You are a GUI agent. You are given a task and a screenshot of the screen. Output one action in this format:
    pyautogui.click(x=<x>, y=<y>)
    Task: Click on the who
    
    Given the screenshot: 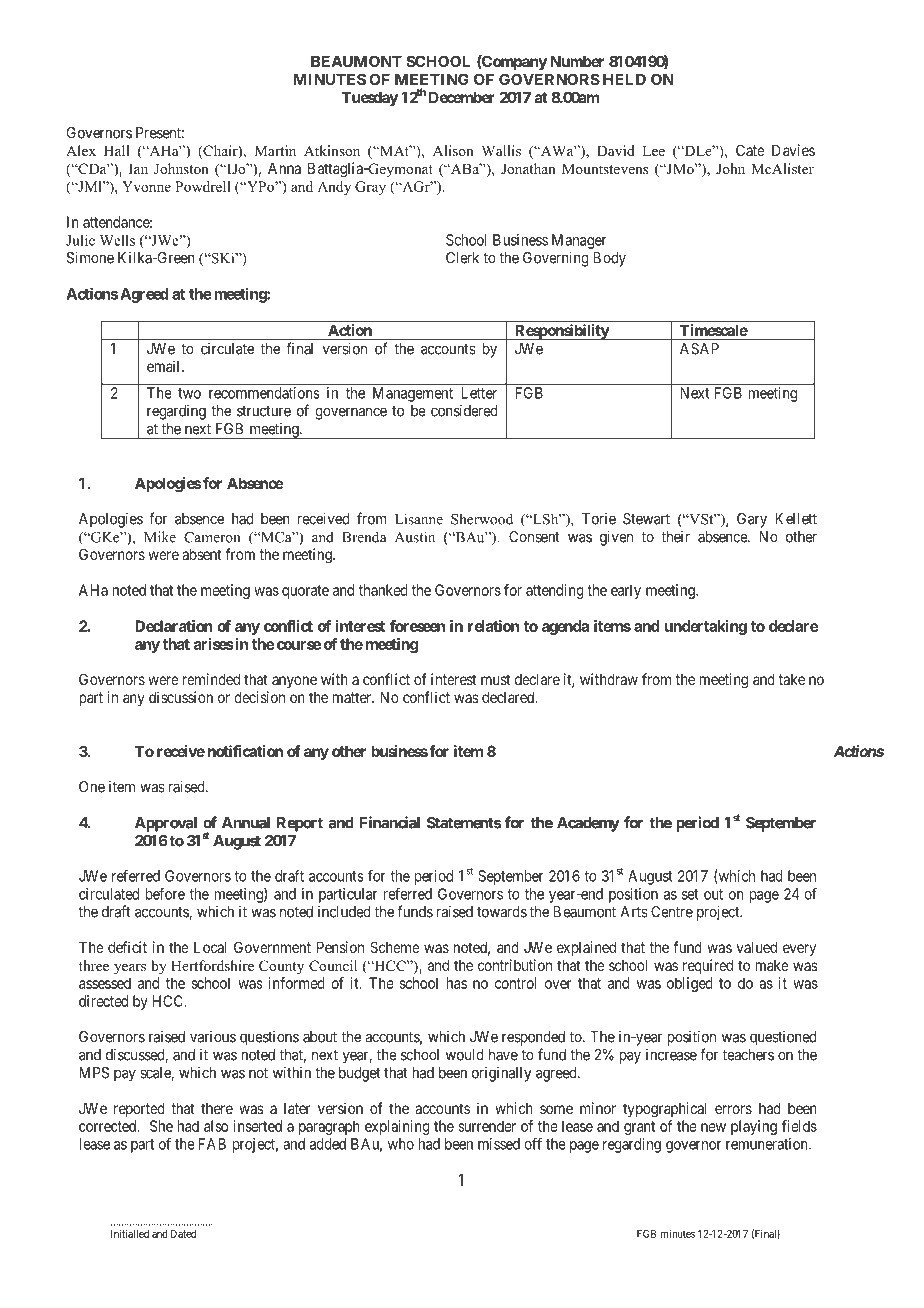 What is the action you would take?
    pyautogui.click(x=401, y=1144)
